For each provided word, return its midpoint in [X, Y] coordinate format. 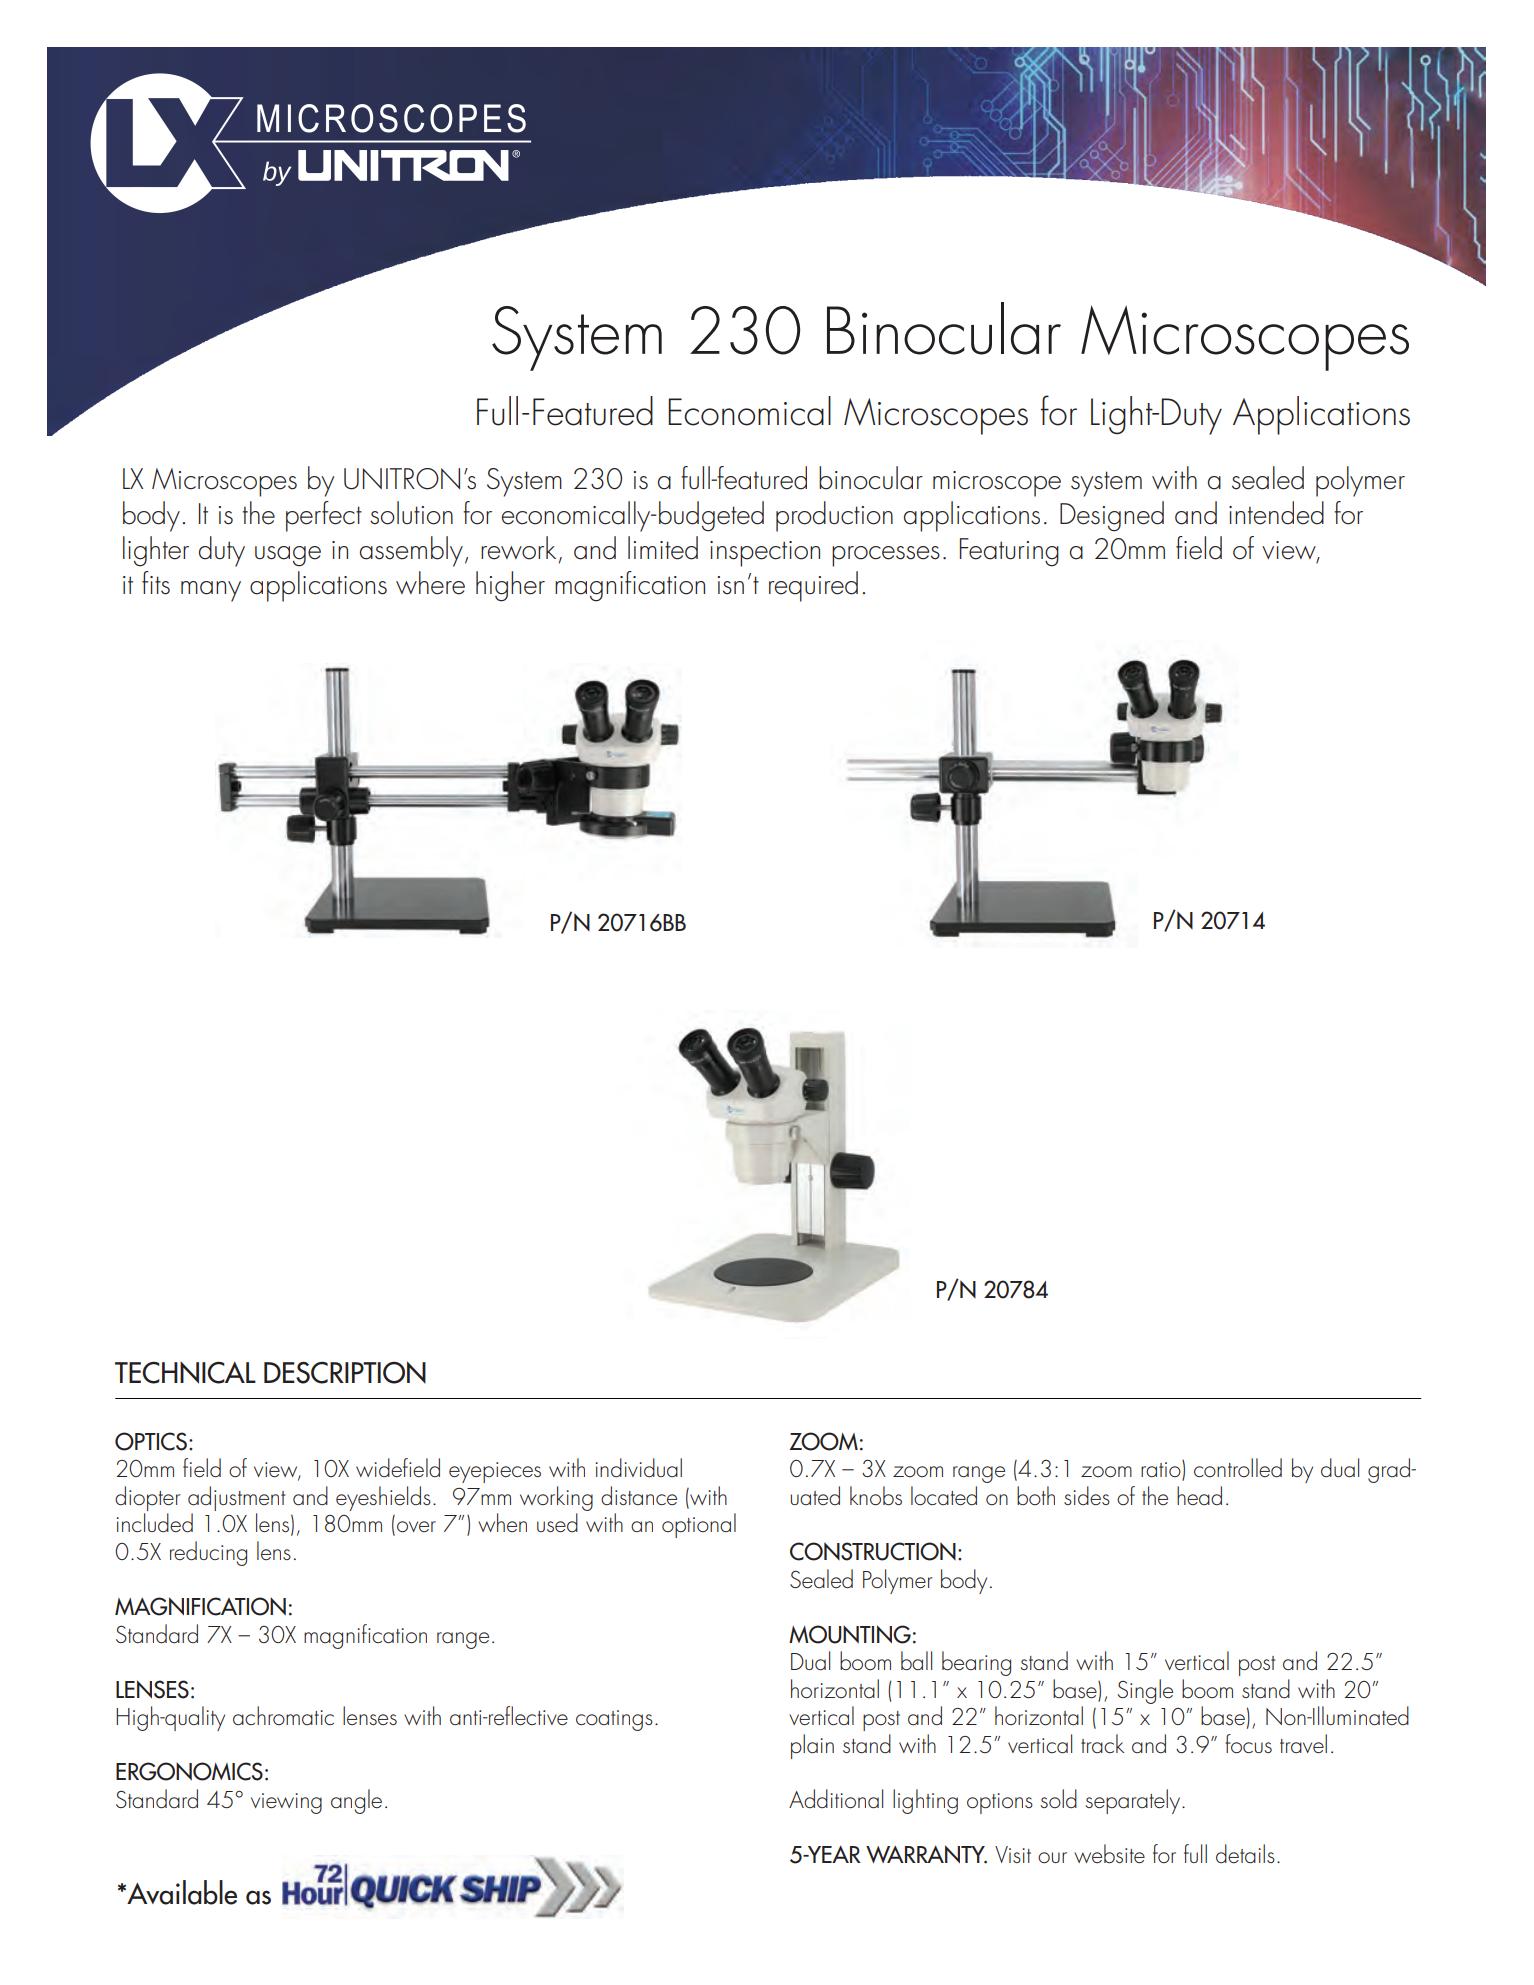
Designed [1112, 516]
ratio [1162, 1470]
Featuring [1009, 552]
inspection [765, 554]
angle [356, 1801]
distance [639, 1495]
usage [288, 556]
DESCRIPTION [345, 1372]
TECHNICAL [185, 1373]
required [813, 586]
